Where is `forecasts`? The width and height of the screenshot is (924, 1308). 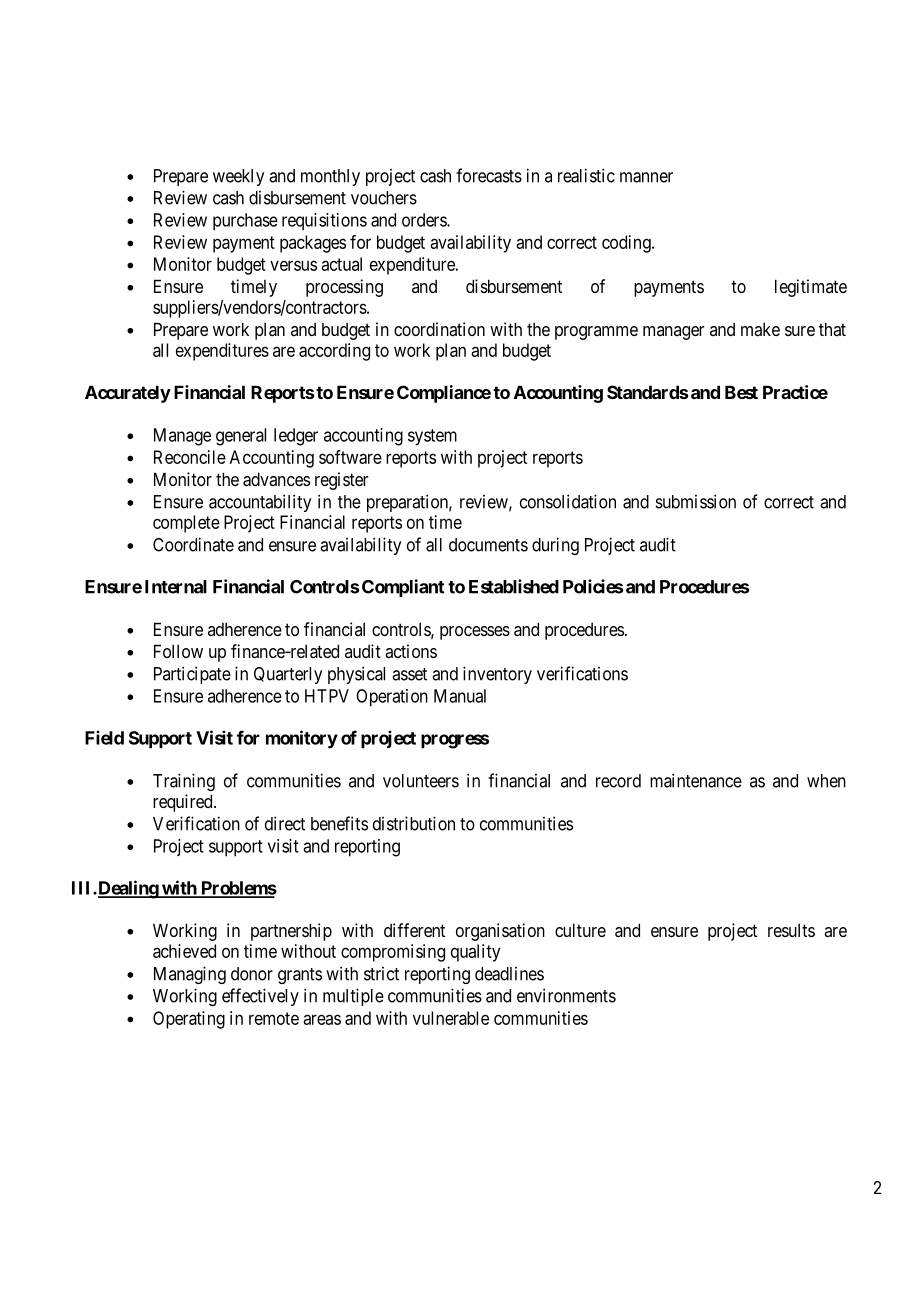 forecasts is located at coordinates (489, 175).
